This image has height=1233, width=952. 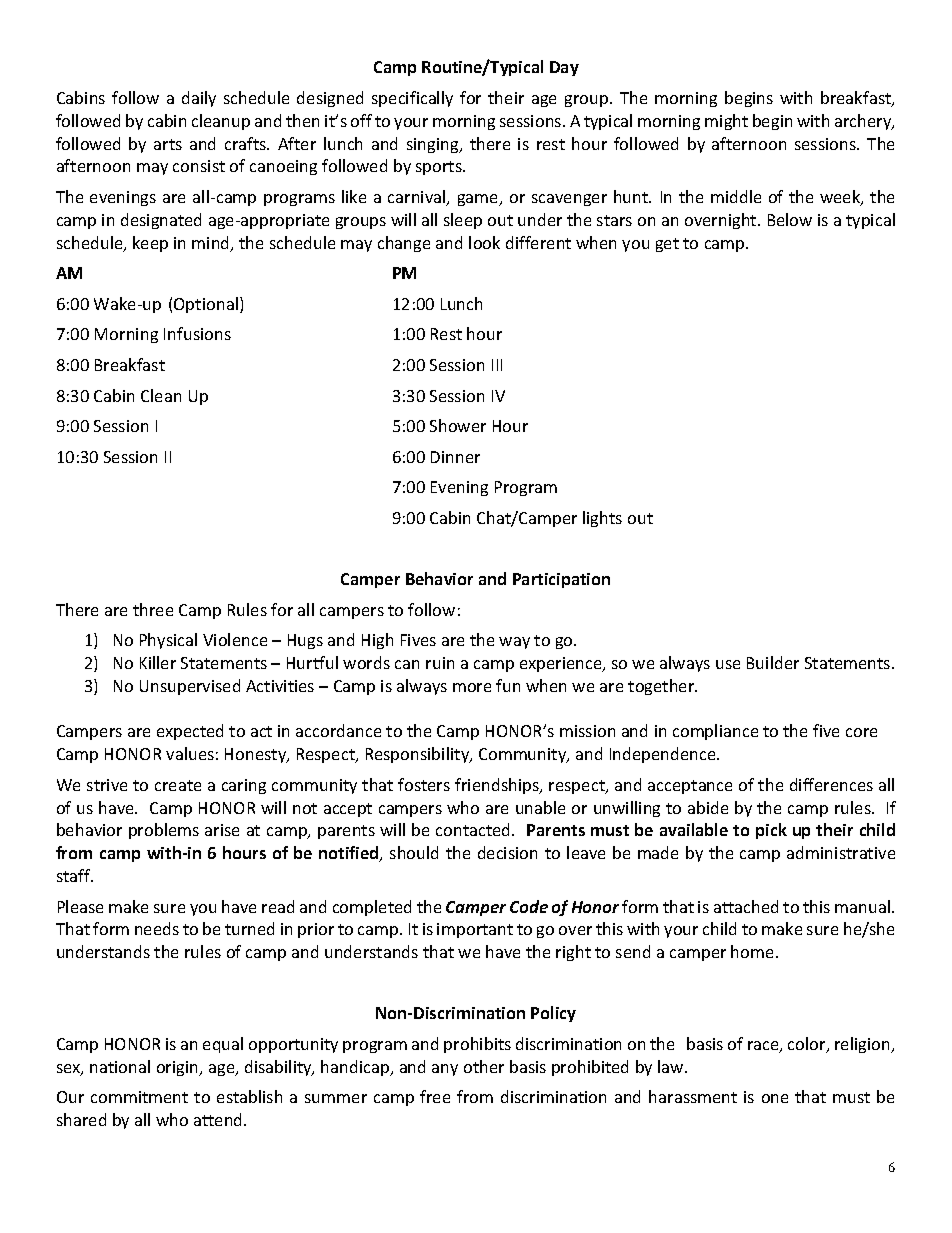 I want to click on III, so click(x=497, y=365).
